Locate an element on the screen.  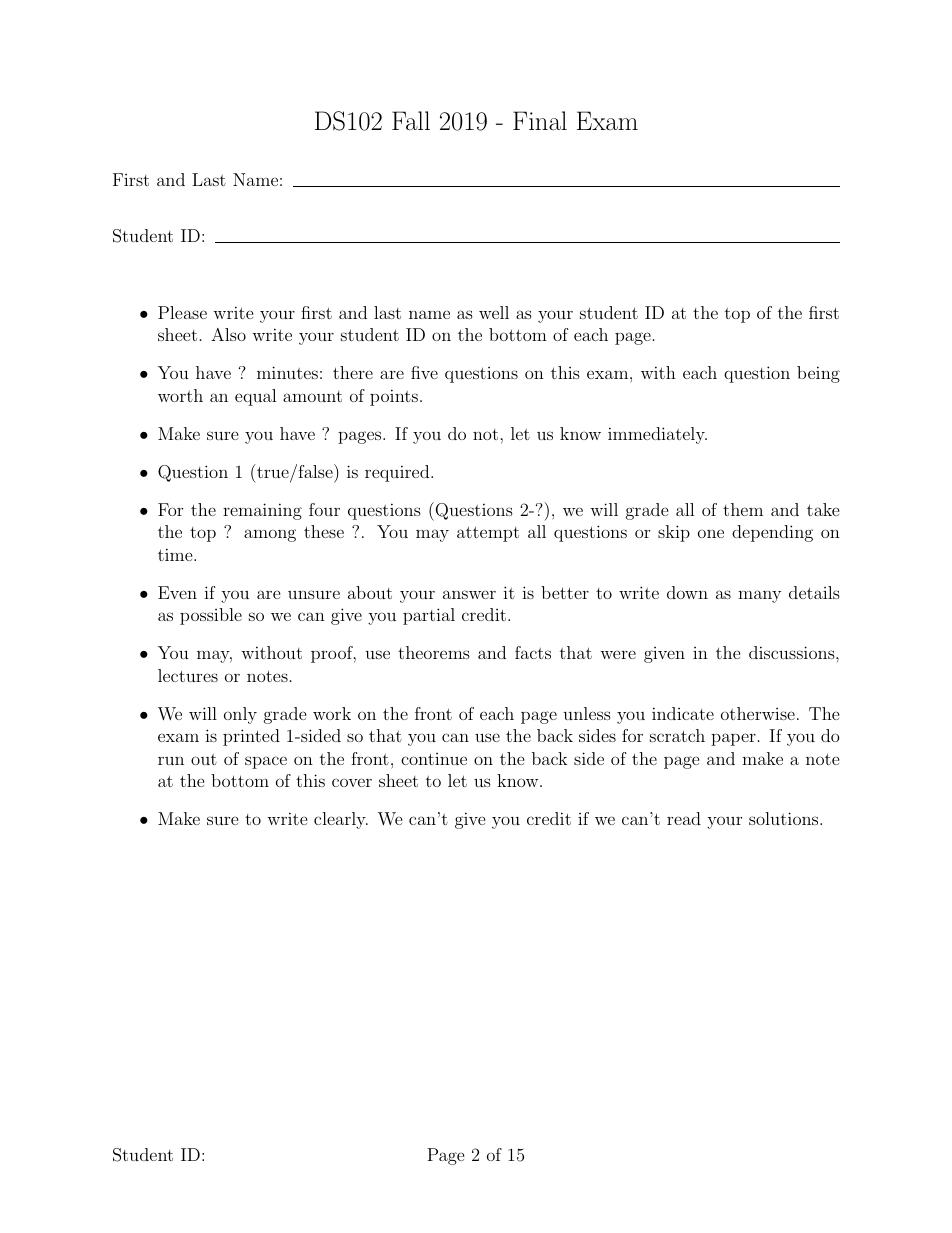
Fall is located at coordinates (411, 120).
